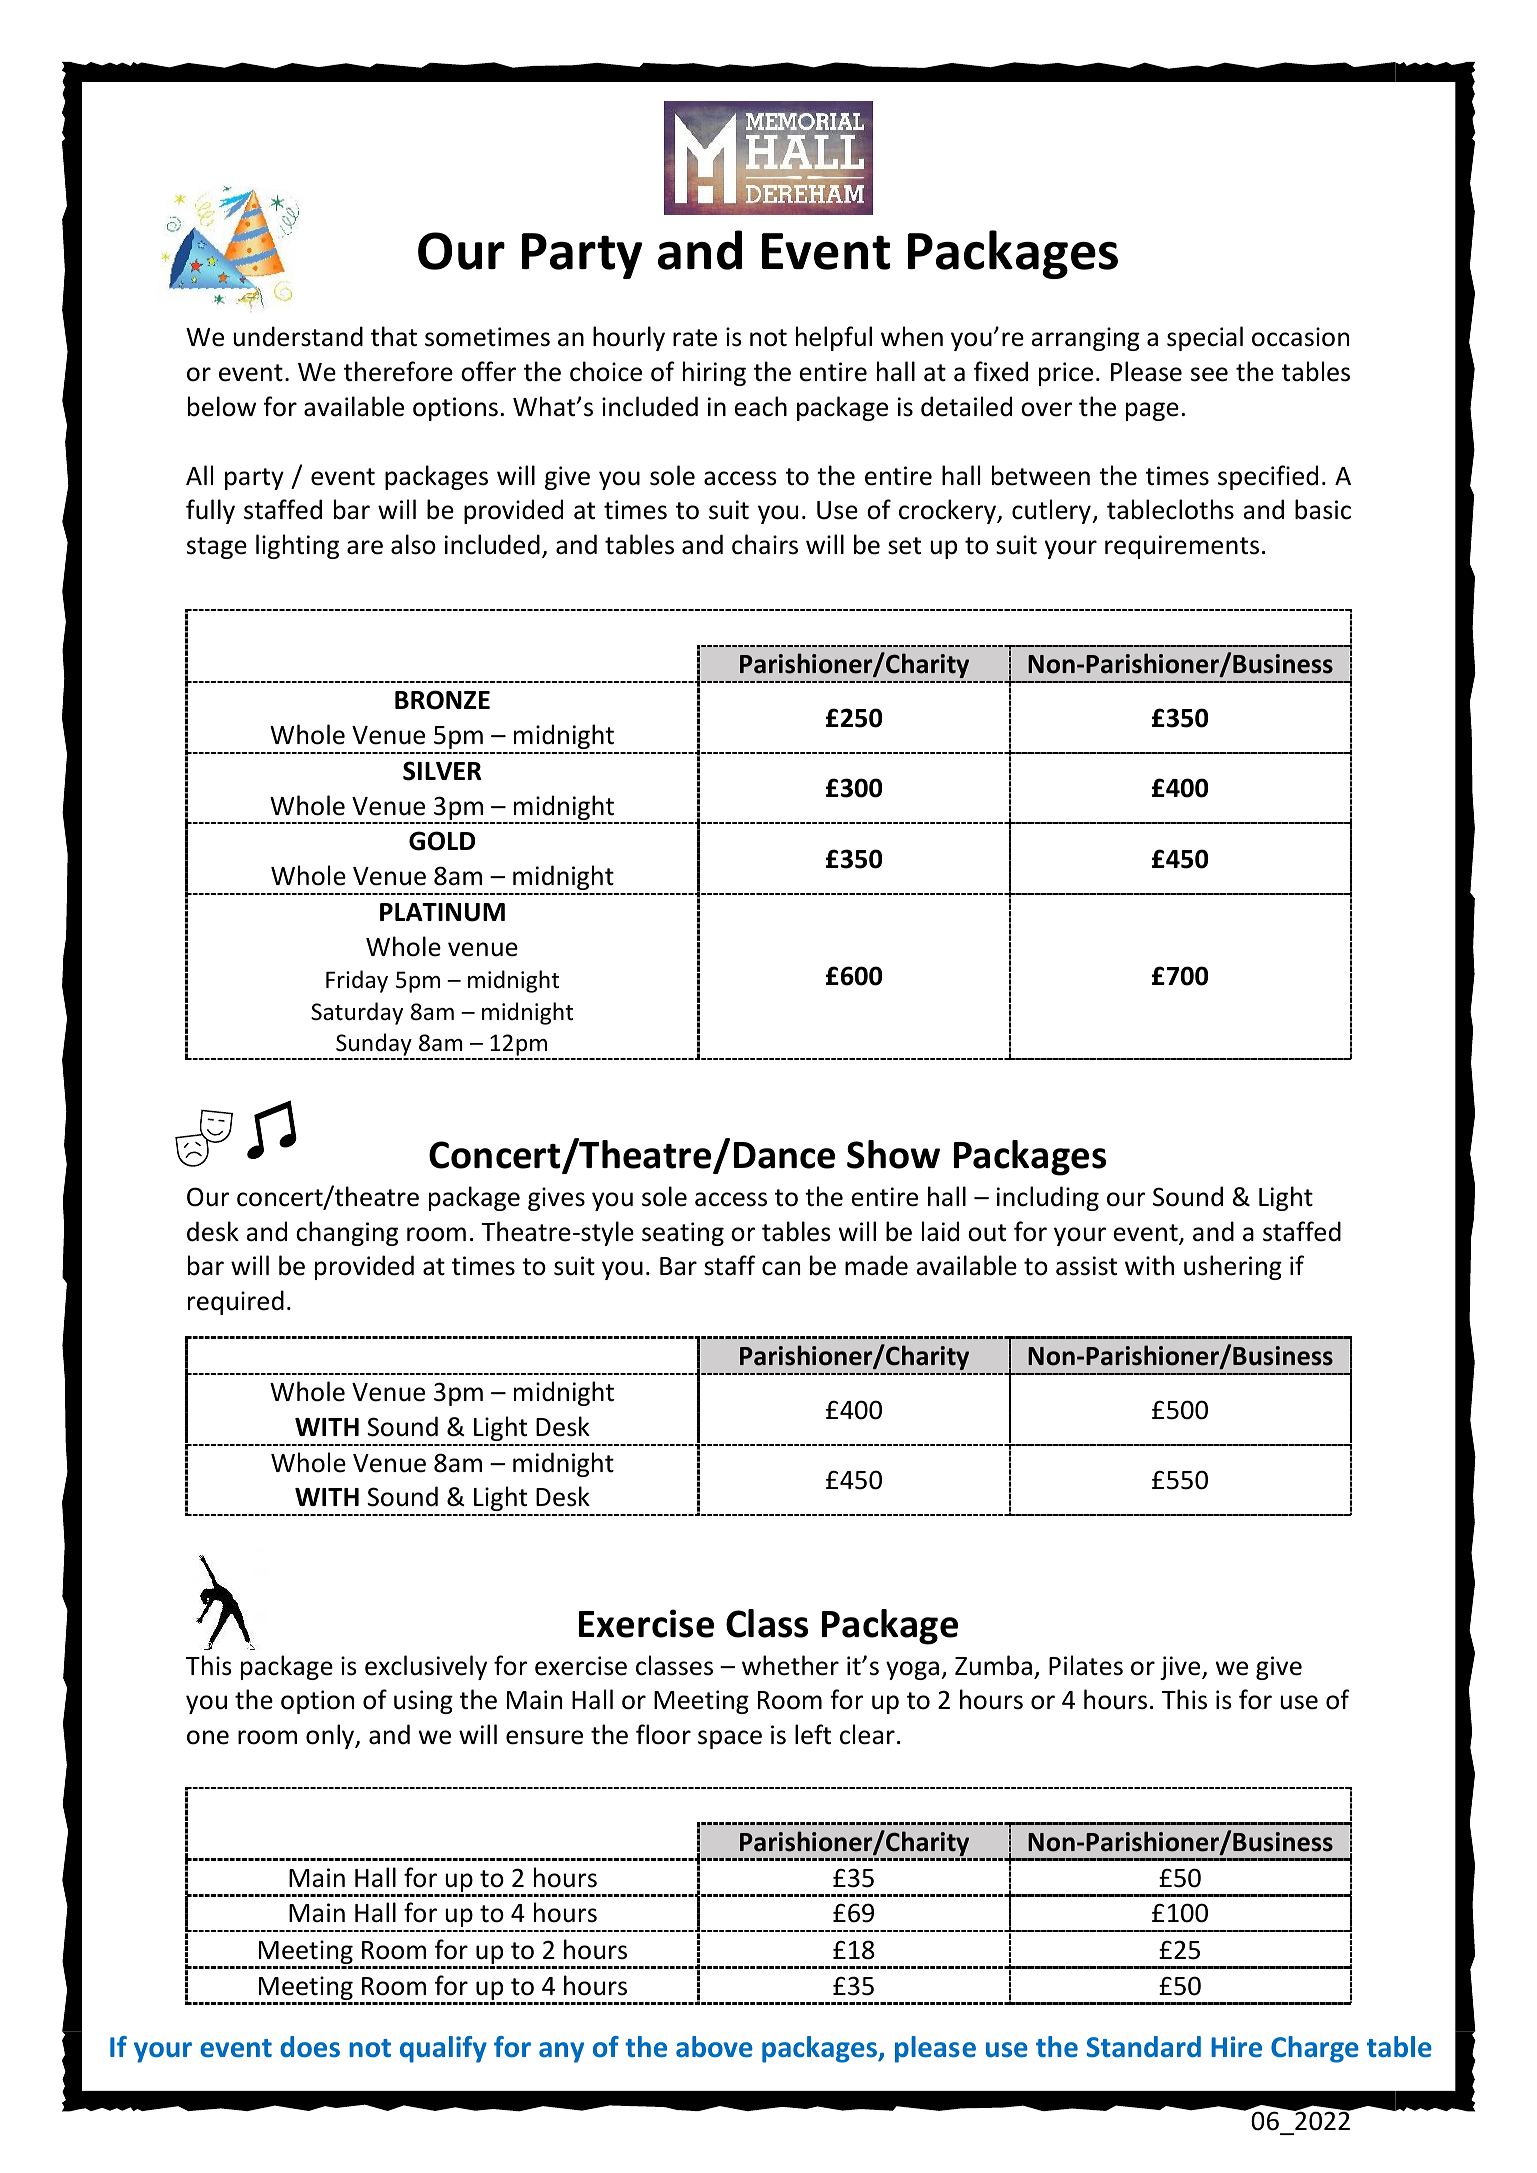 This screenshot has height=2173, width=1537. What do you see at coordinates (310, 2047) in the screenshot?
I see `does` at bounding box center [310, 2047].
